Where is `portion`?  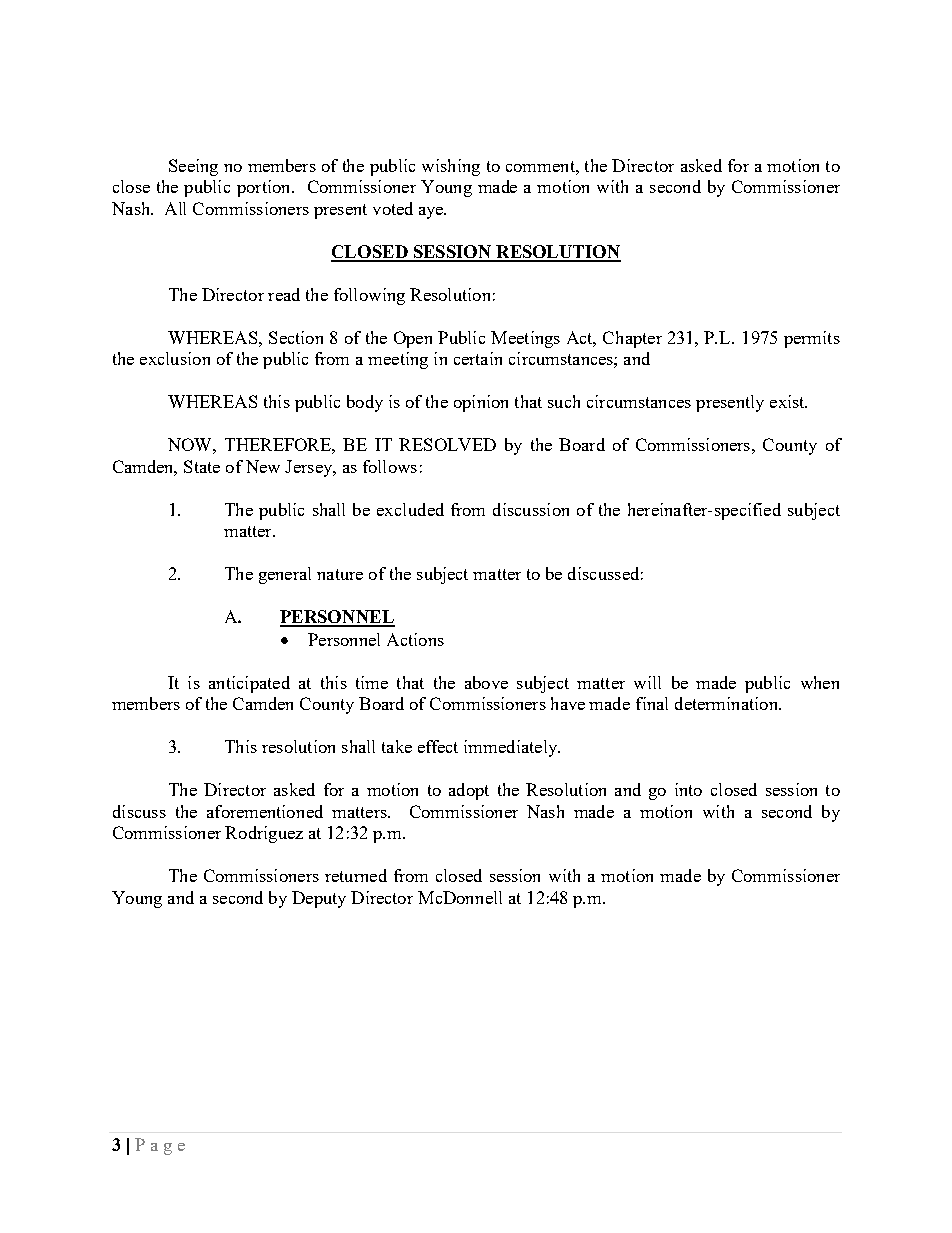
portion is located at coordinates (265, 188).
